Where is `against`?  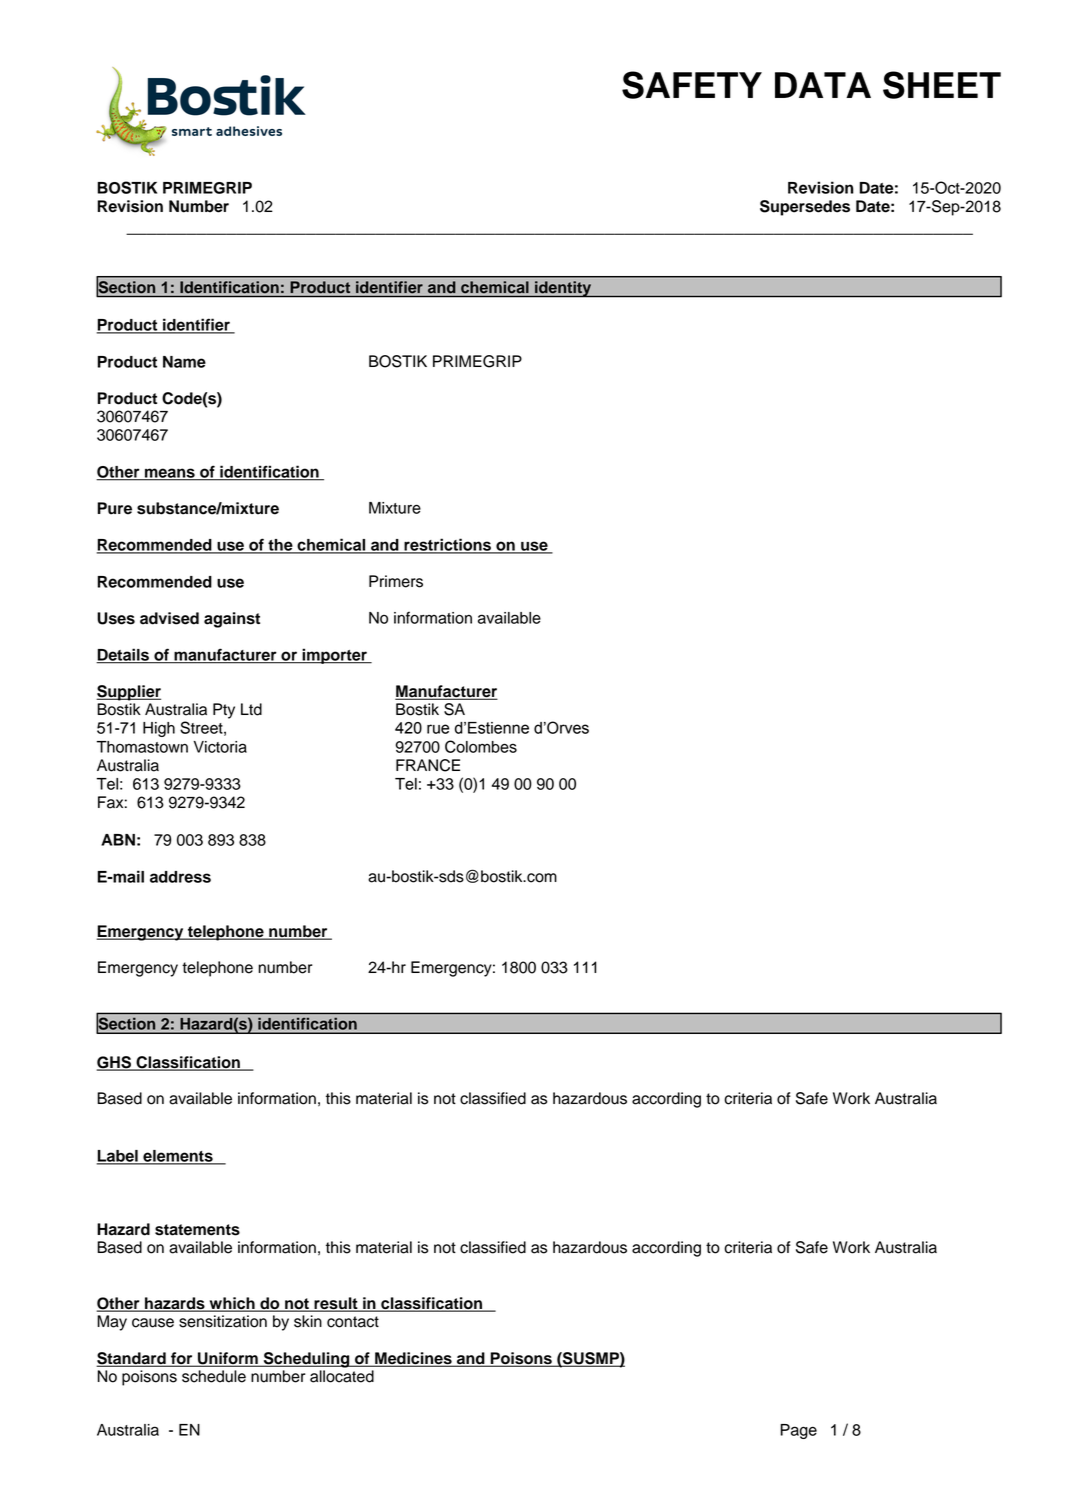
against is located at coordinates (232, 620).
